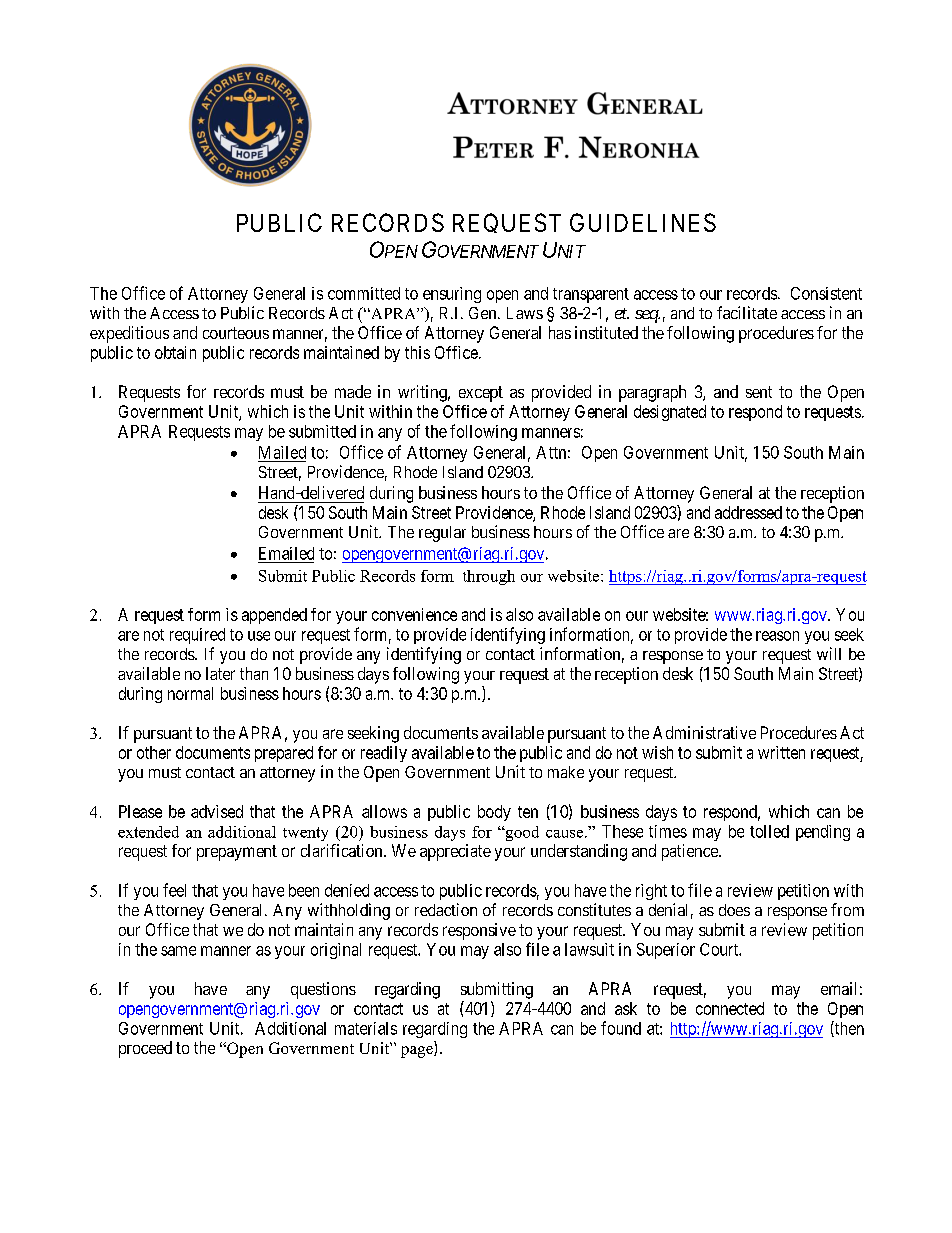  What do you see at coordinates (145, 1049) in the screenshot?
I see `proceed` at bounding box center [145, 1049].
